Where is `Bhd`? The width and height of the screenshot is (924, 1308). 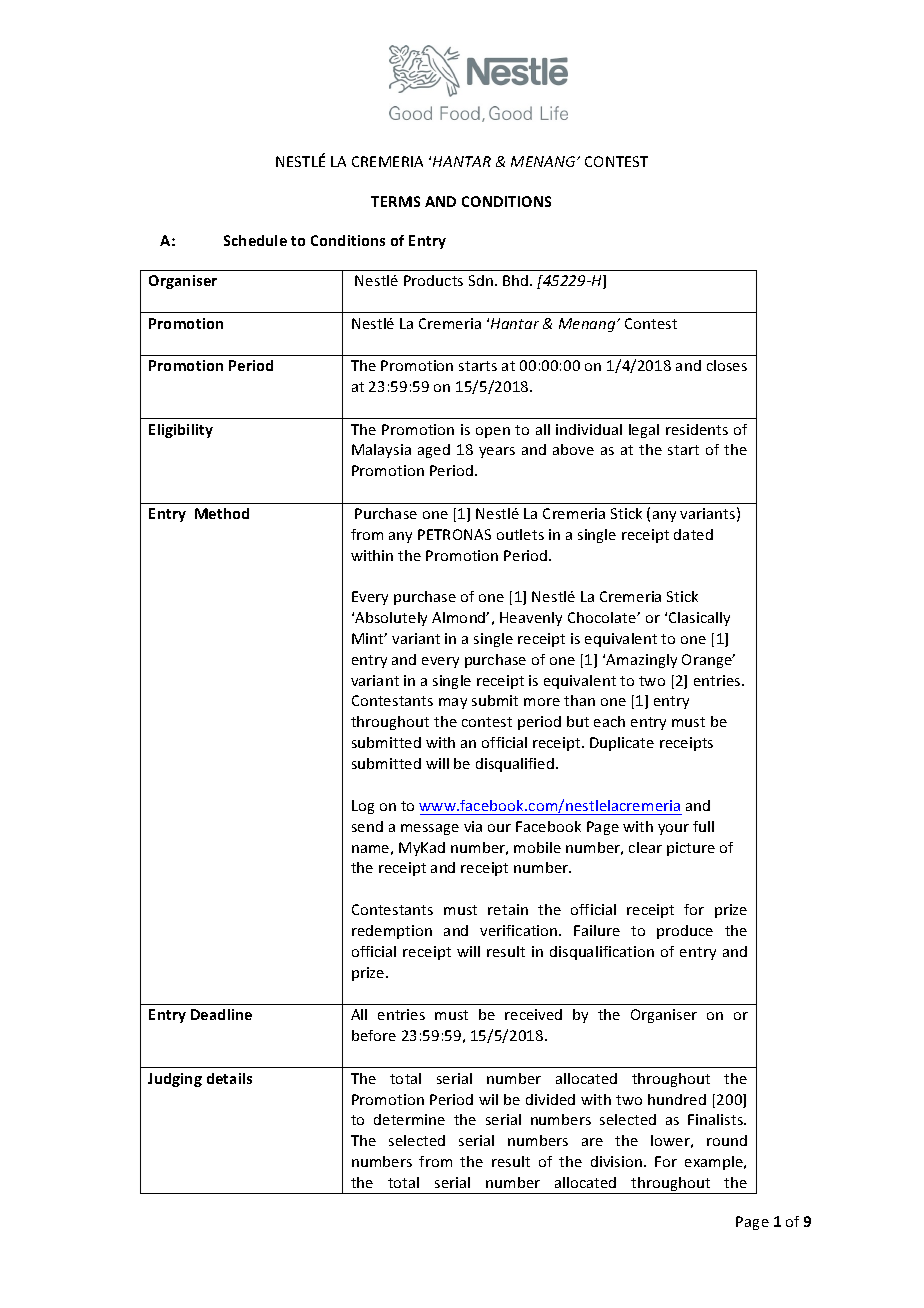 Bhd is located at coordinates (517, 280).
